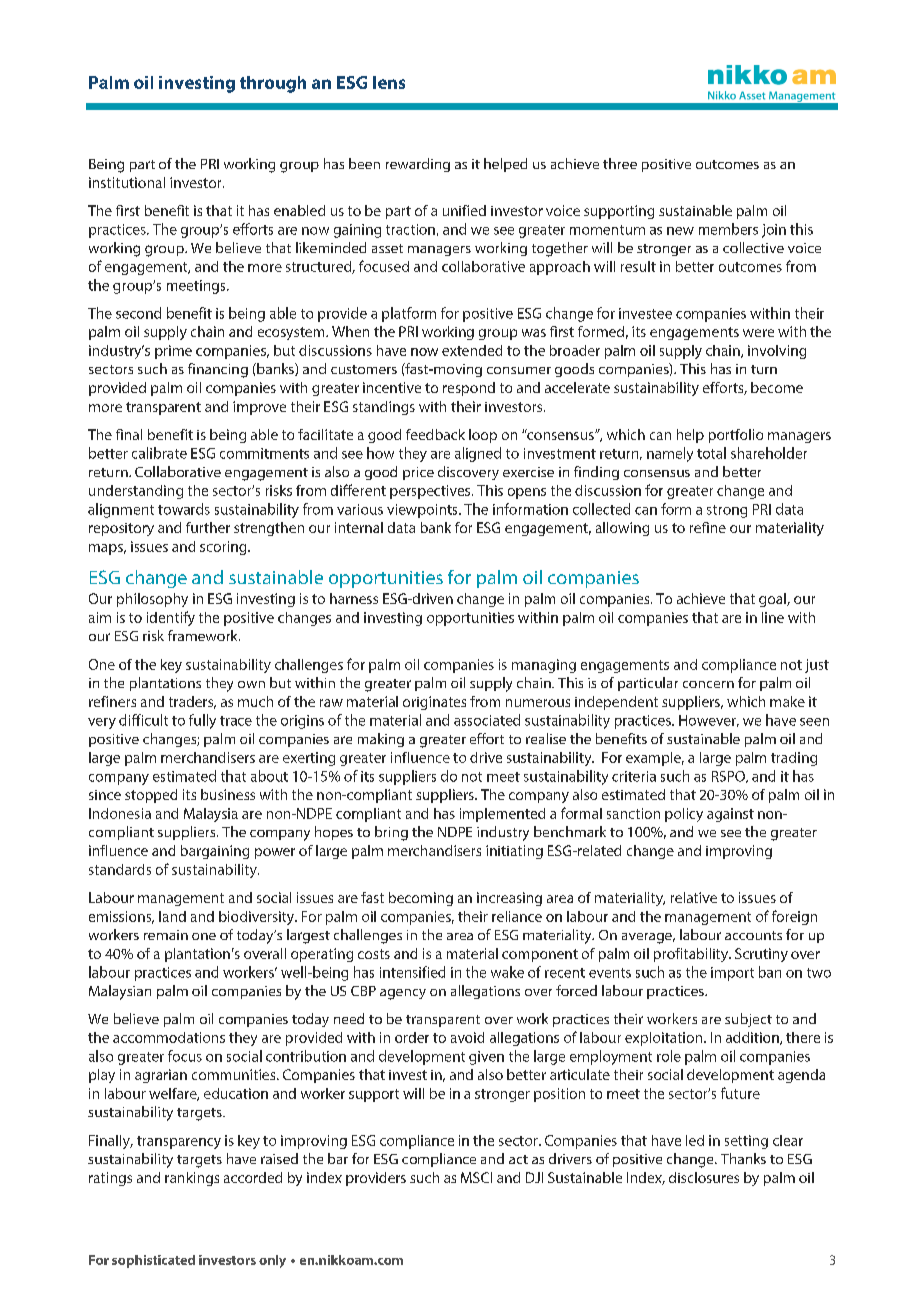 The width and height of the image is (924, 1308). I want to click on concern, so click(708, 684).
